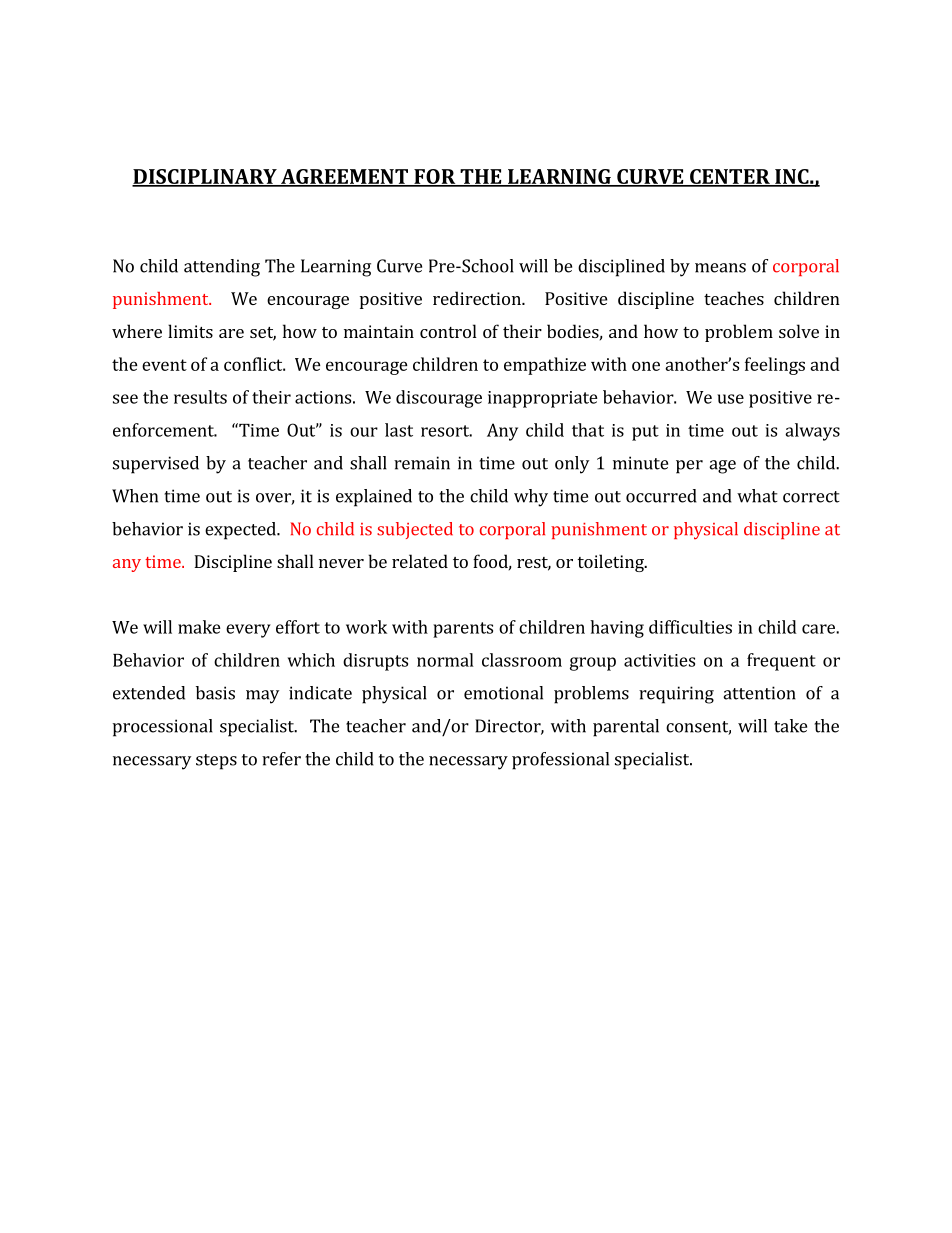  What do you see at coordinates (757, 496) in the page?
I see `what` at bounding box center [757, 496].
